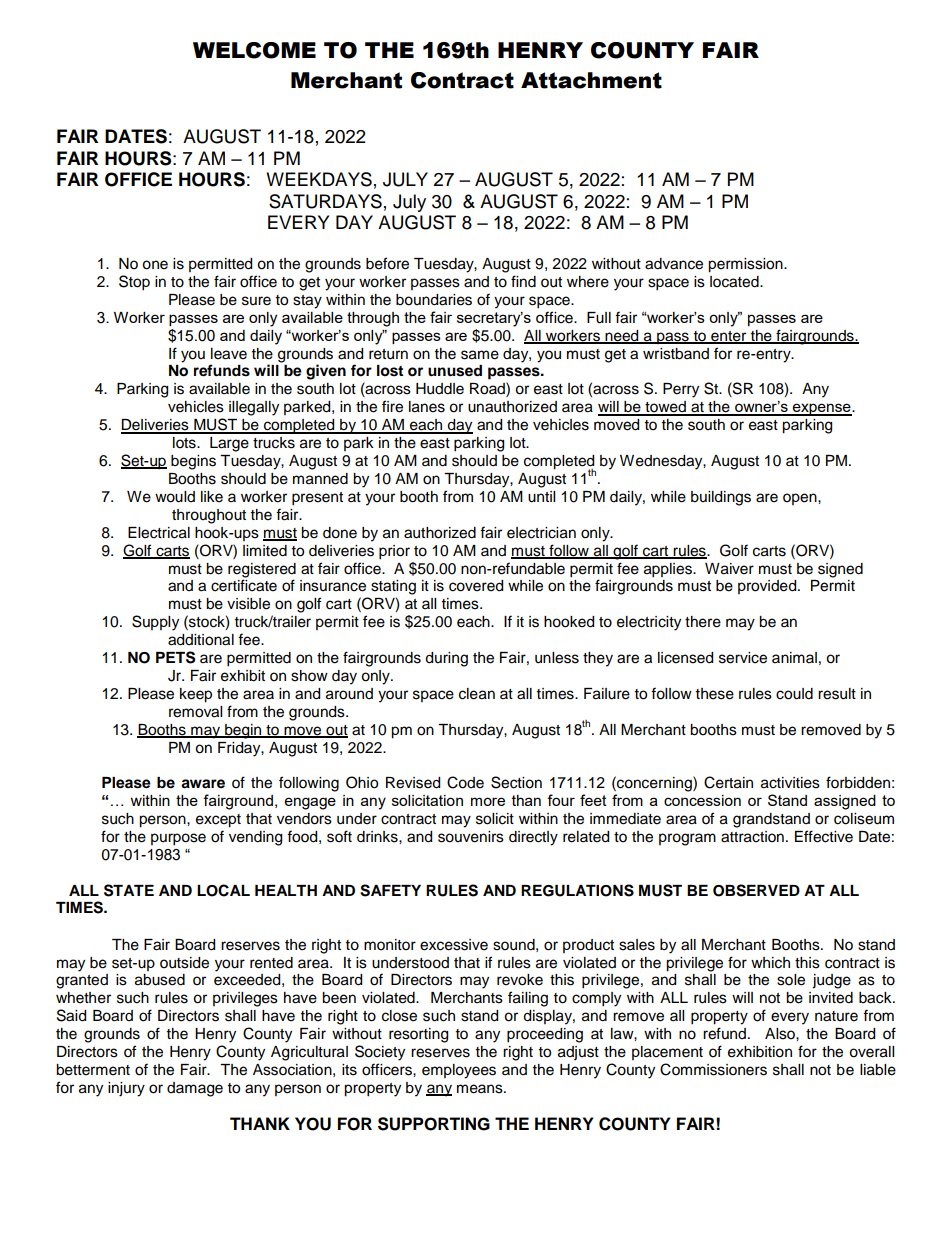 This screenshot has height=1233, width=952. I want to click on employees, so click(459, 1071).
